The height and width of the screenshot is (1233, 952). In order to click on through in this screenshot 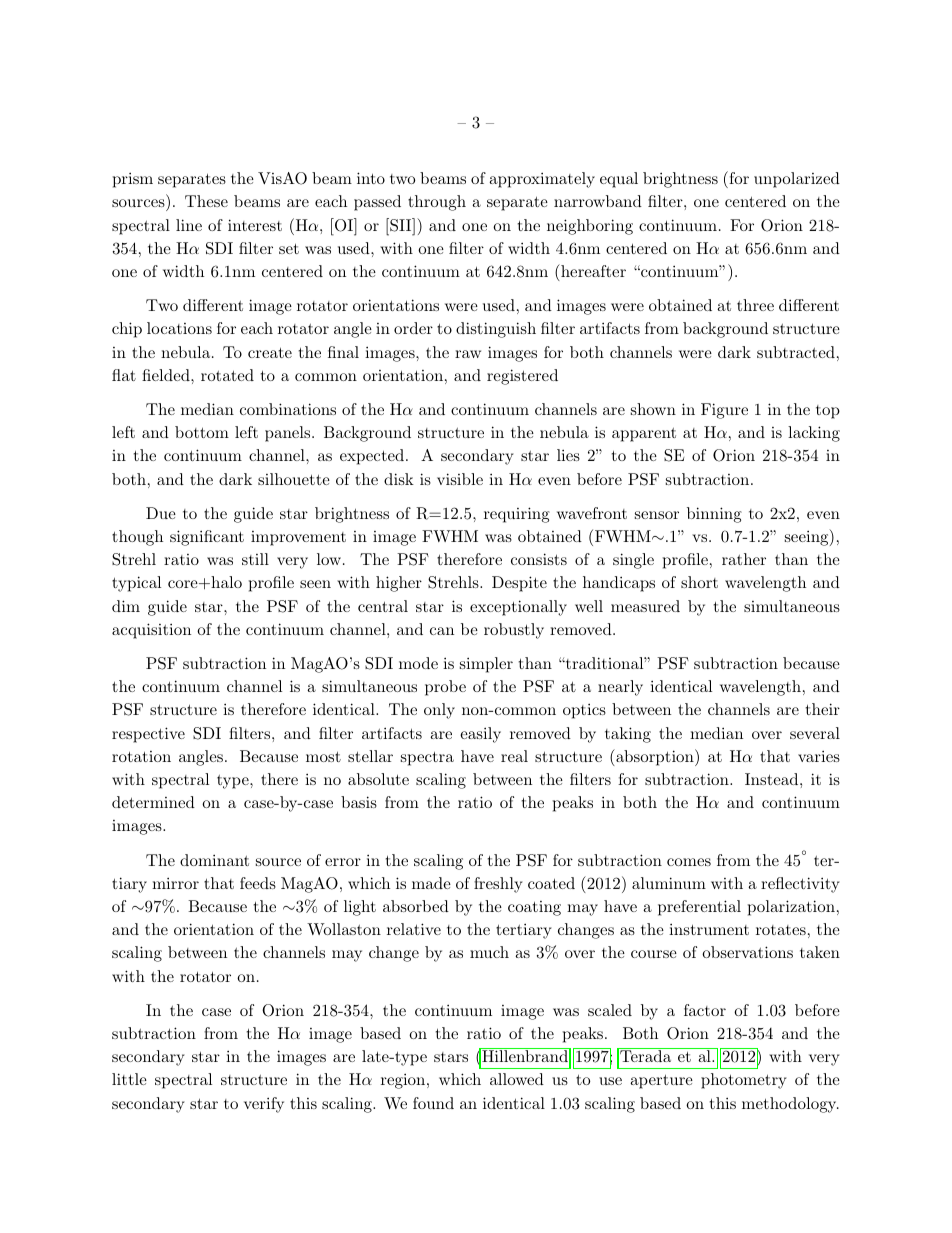, I will do `click(437, 203)`.
